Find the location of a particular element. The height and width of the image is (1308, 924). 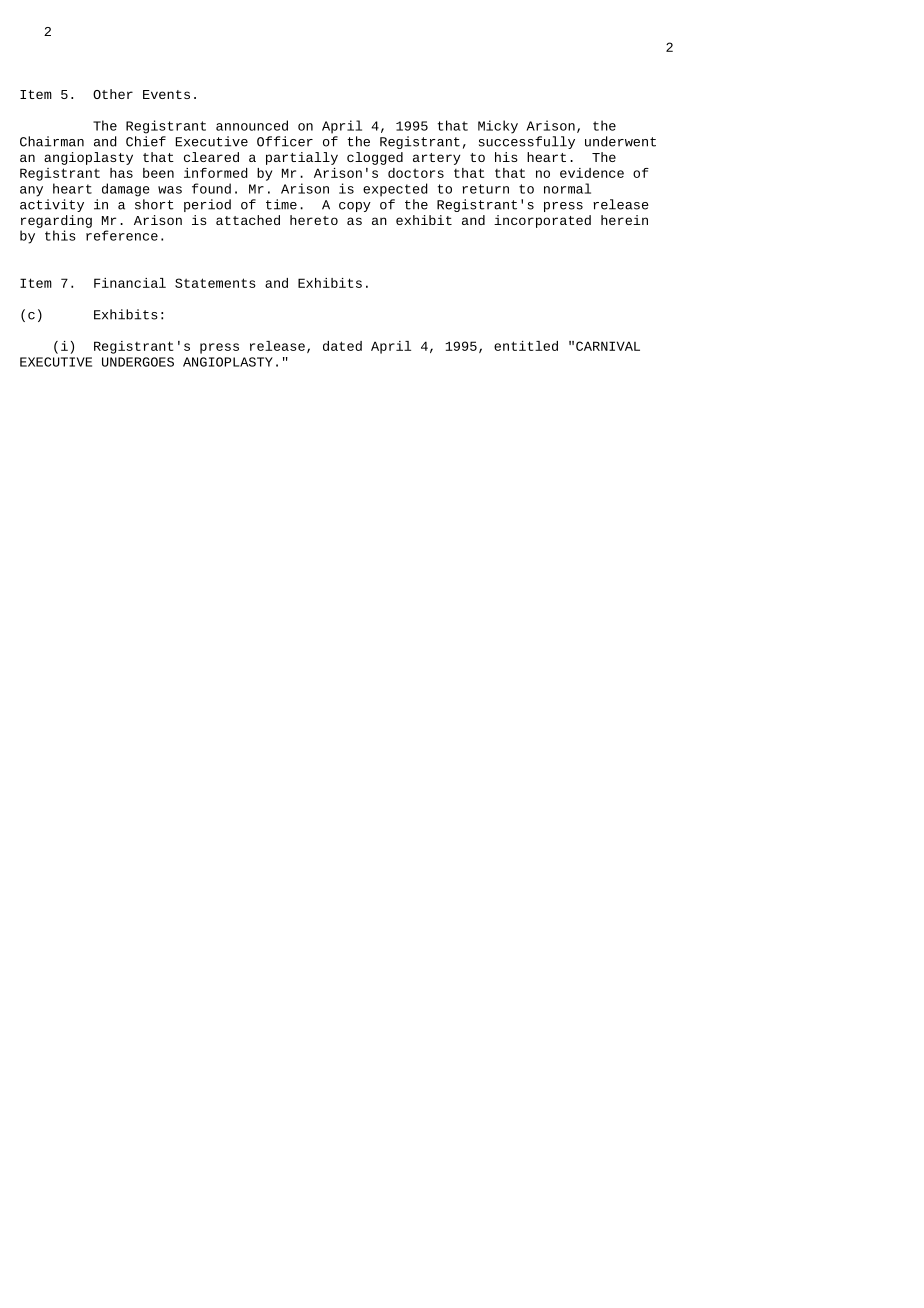

evidence is located at coordinates (592, 173).
